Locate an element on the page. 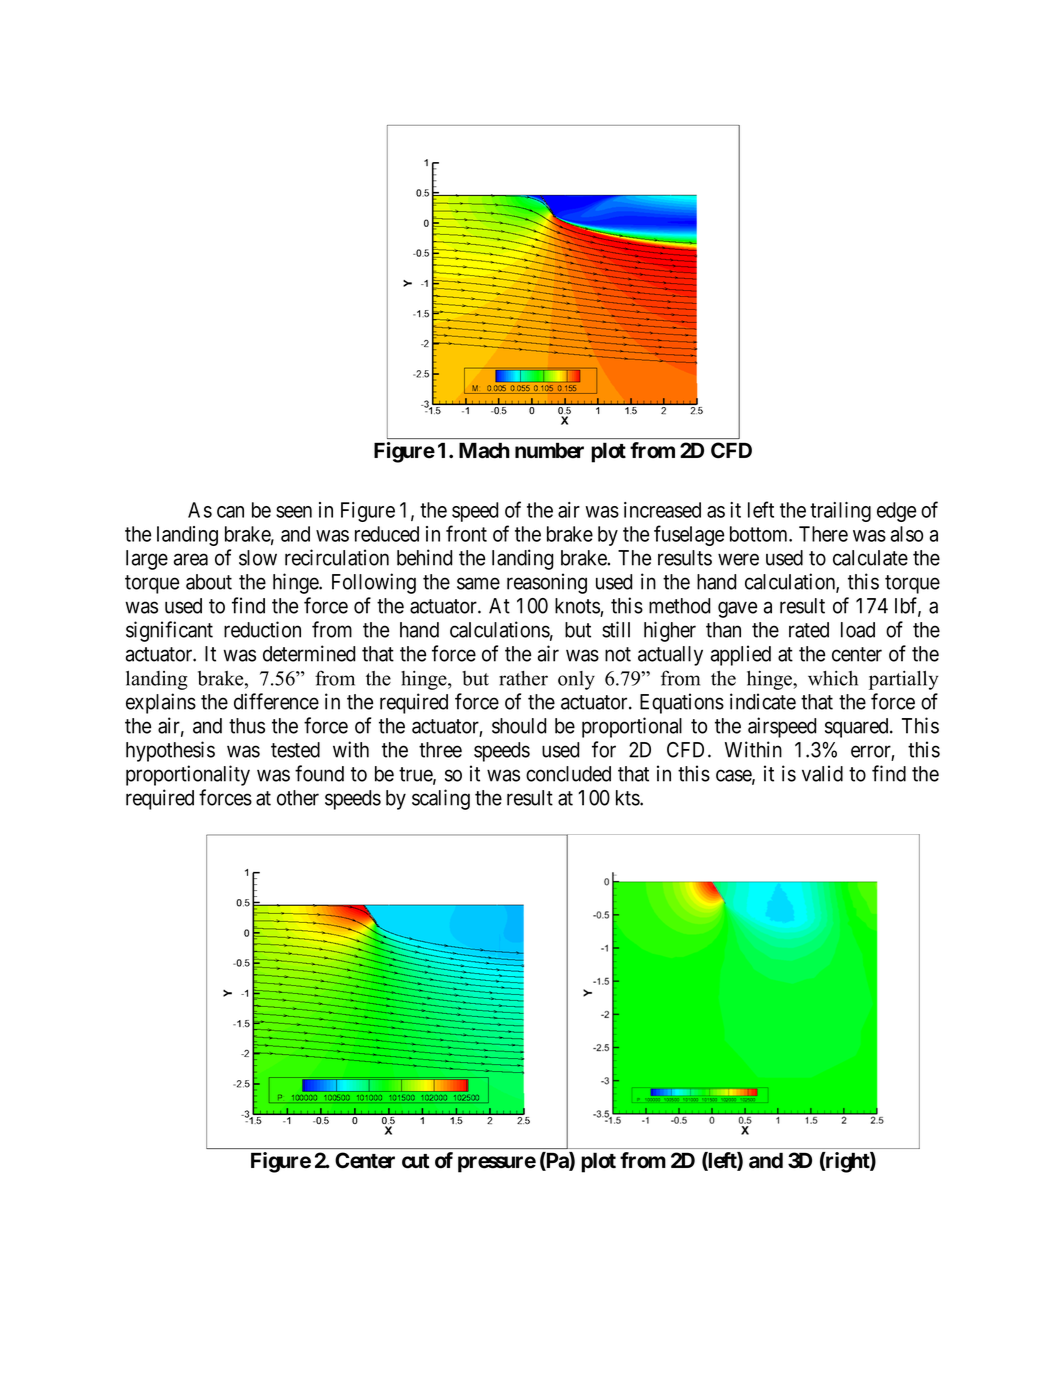  kts is located at coordinates (628, 798).
